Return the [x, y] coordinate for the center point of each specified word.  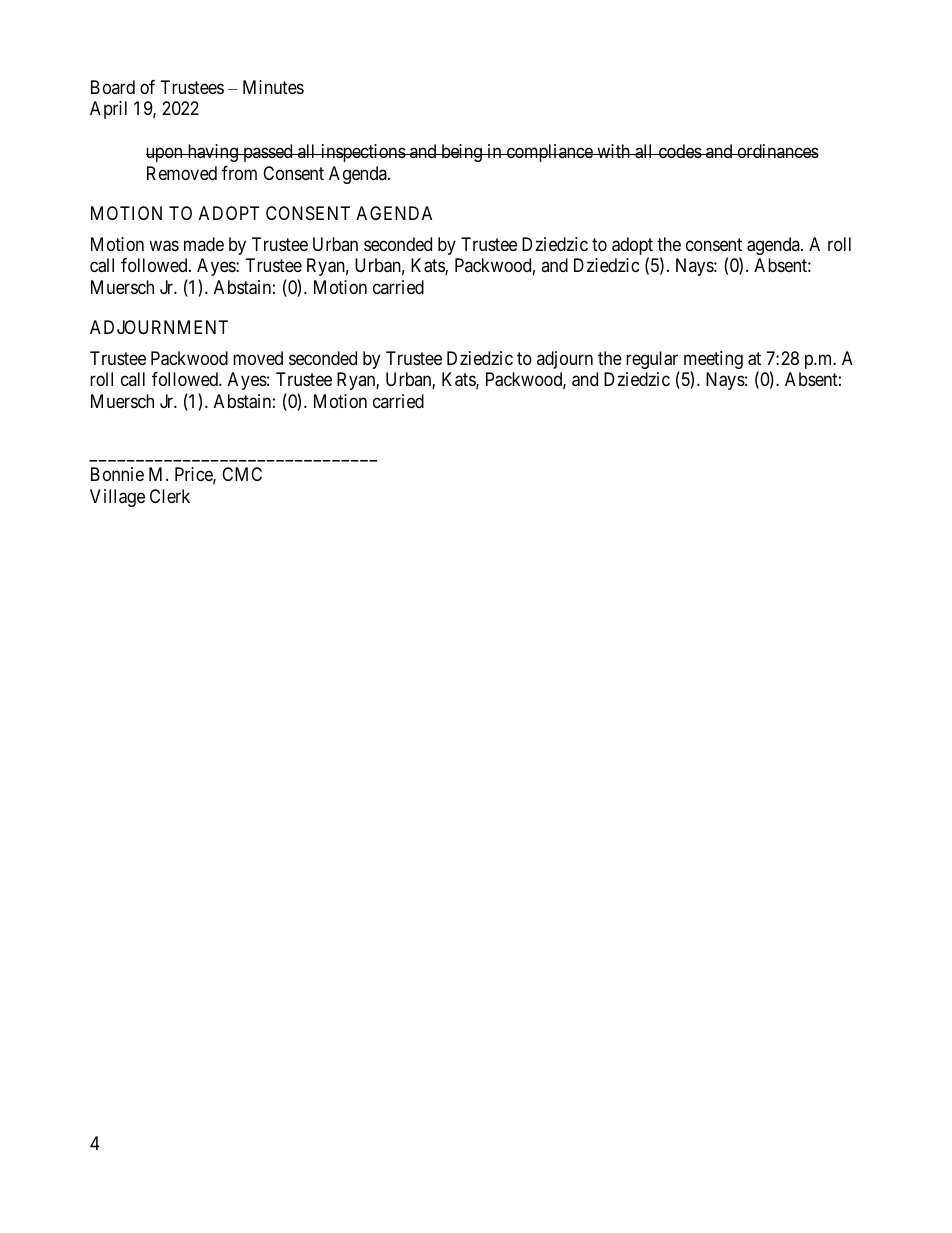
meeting [713, 361]
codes [679, 151]
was [164, 246]
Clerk [170, 496]
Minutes [273, 87]
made [204, 244]
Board [113, 87]
